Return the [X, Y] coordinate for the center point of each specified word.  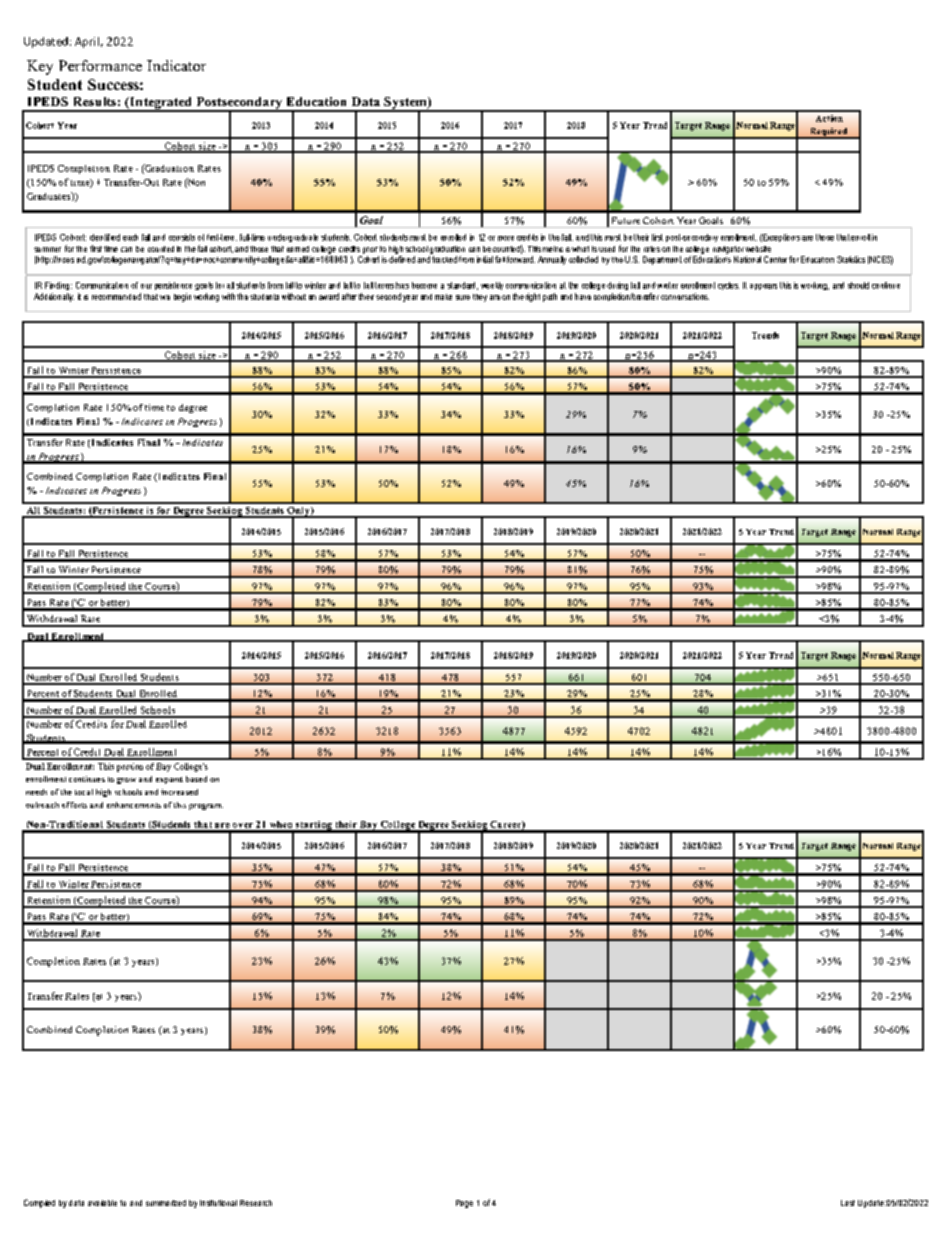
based [196, 779]
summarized [166, 1203]
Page [464, 1204]
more [506, 238]
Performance [100, 65]
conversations [685, 296]
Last [848, 1203]
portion [130, 767]
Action [829, 118]
